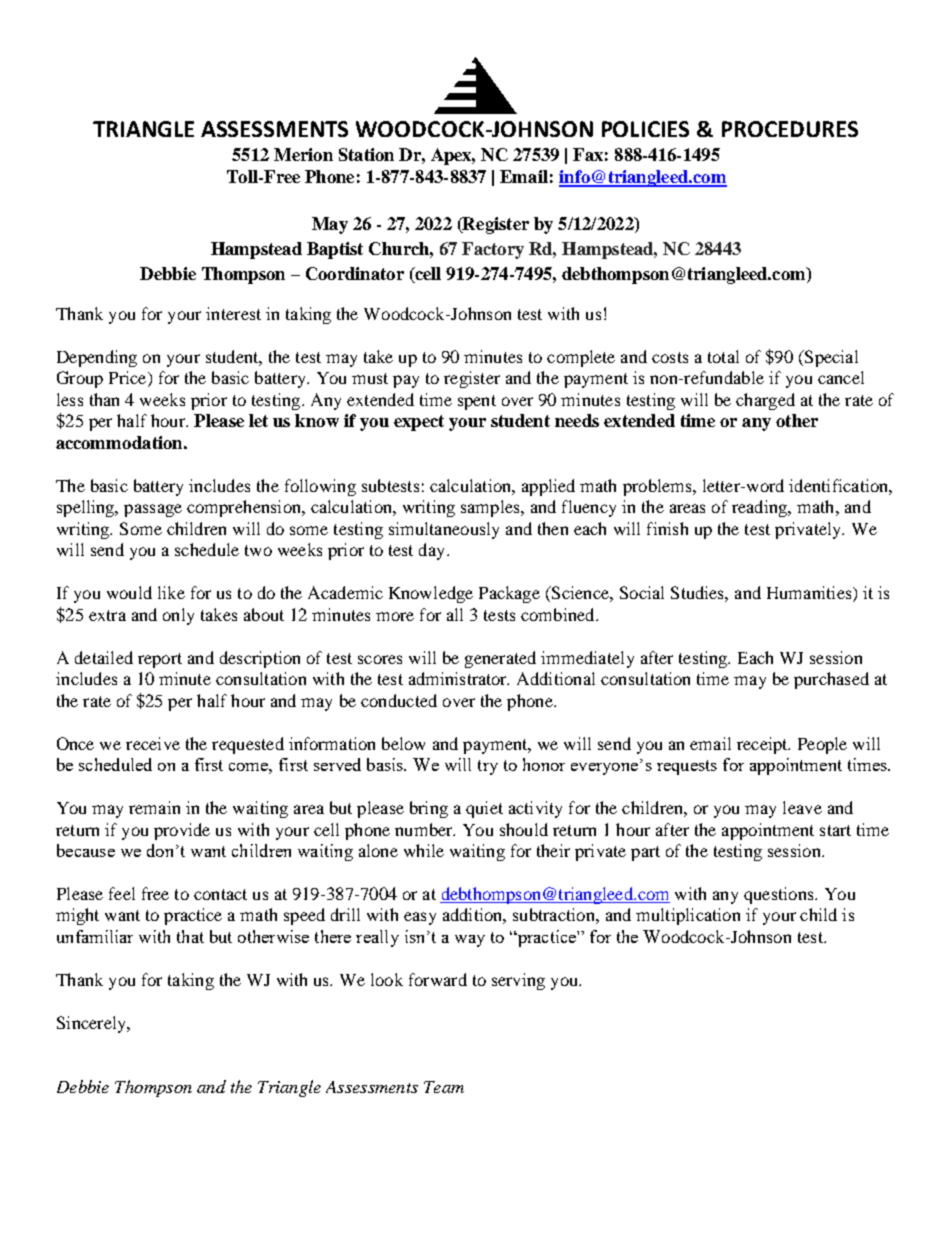  Describe the element at coordinates (92, 1024) in the screenshot. I see `Sincerely` at that location.
